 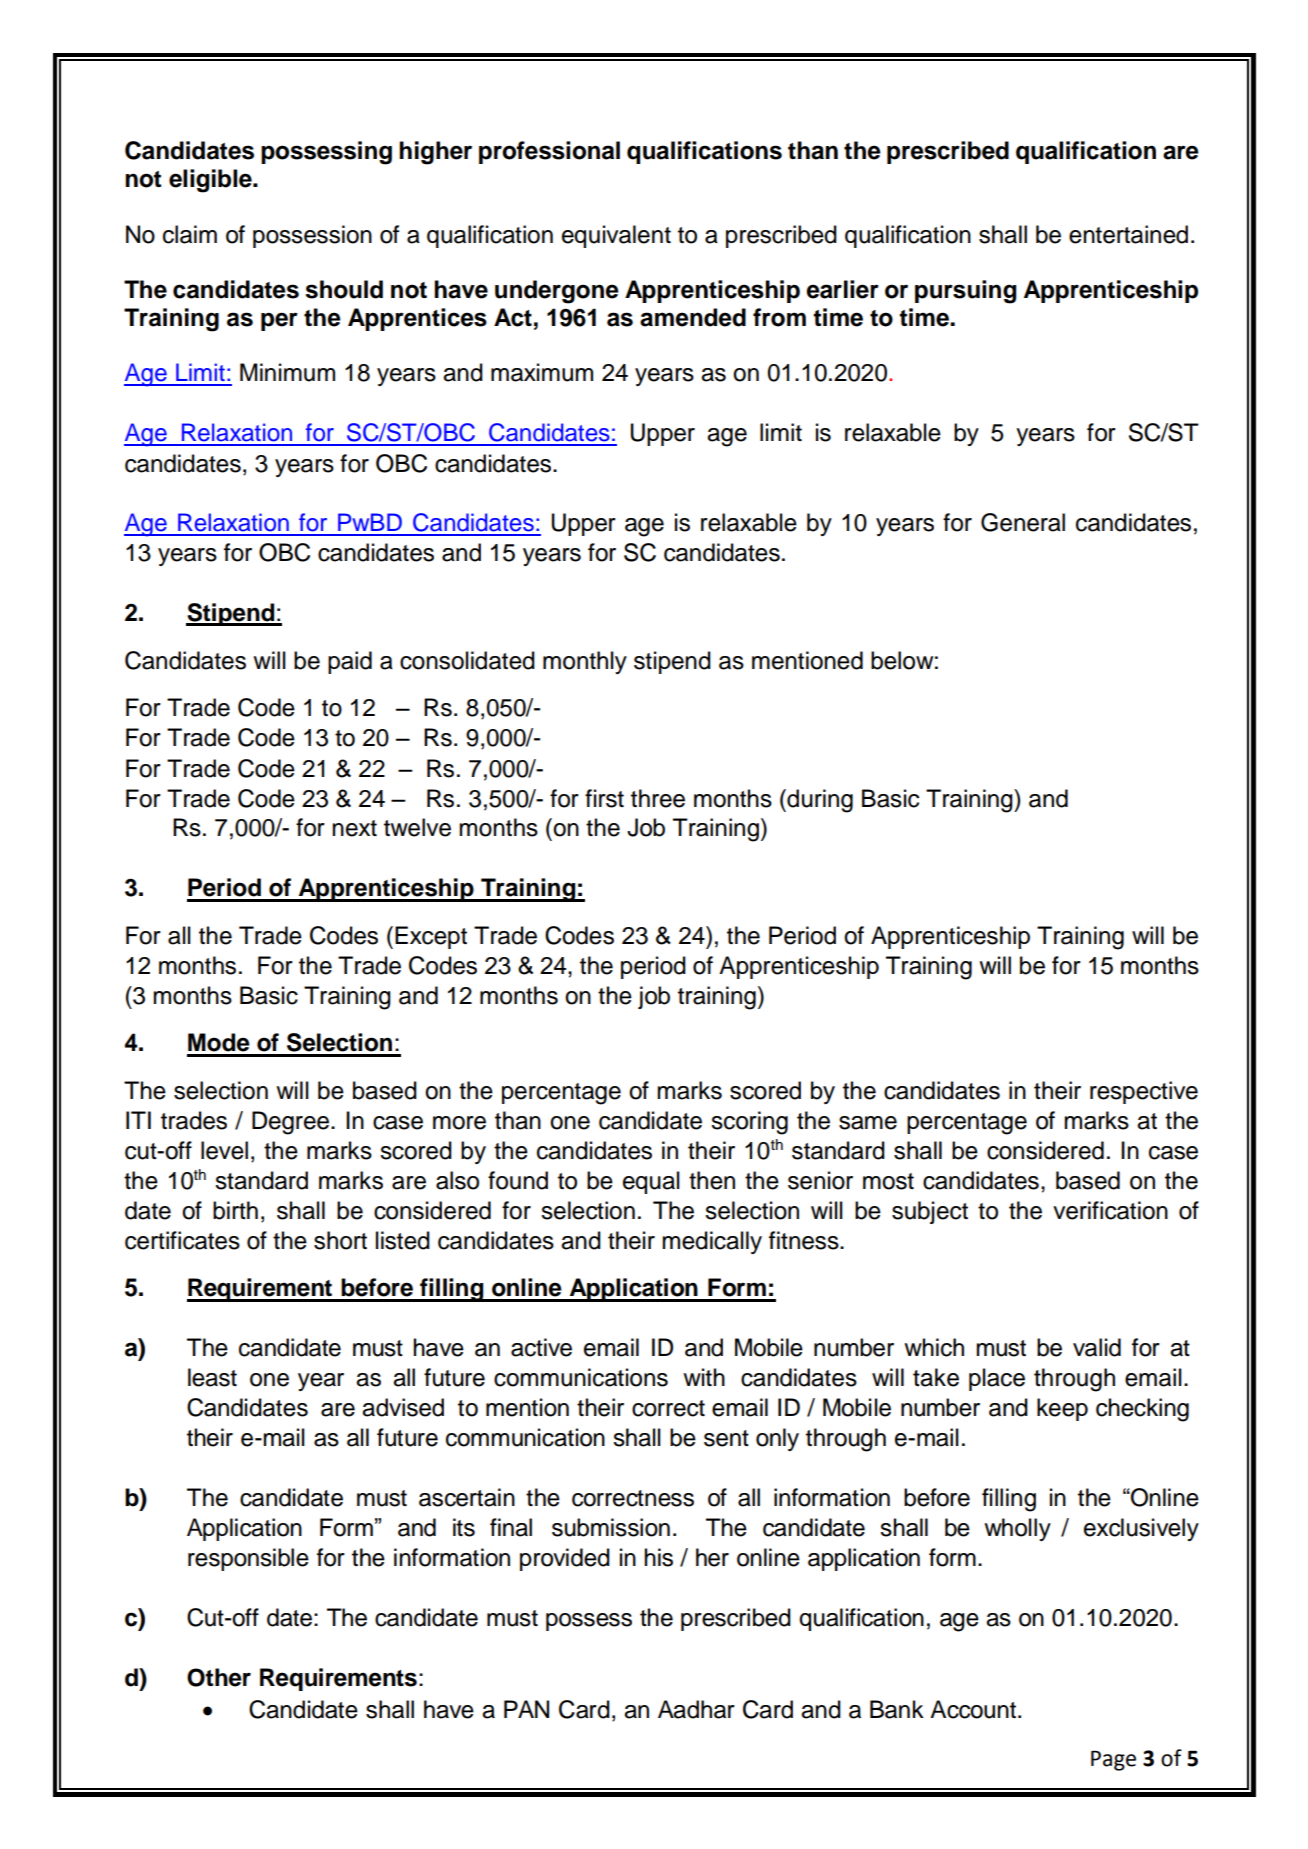 I want to click on eligible, so click(x=211, y=181).
